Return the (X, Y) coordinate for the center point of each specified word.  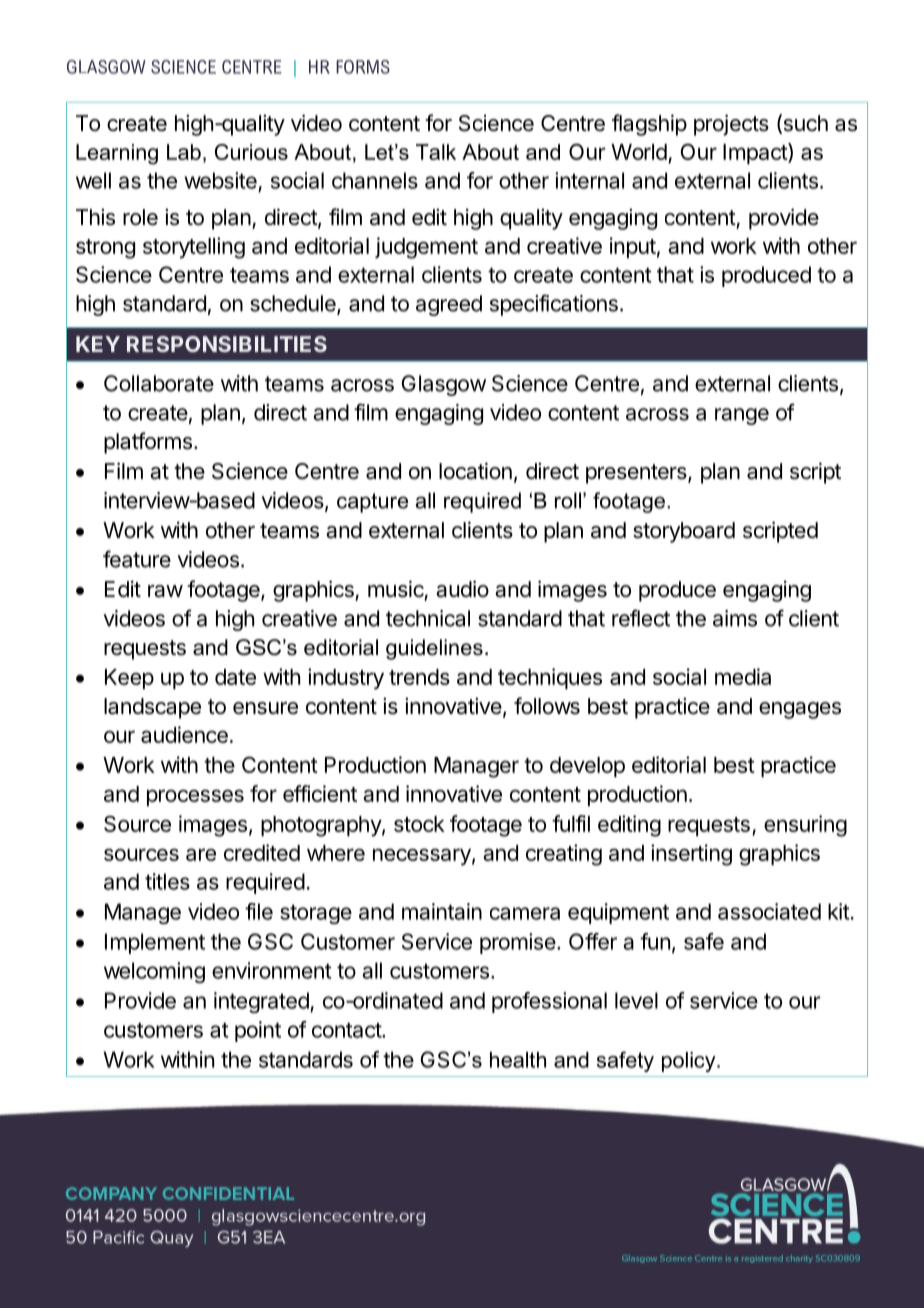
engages (800, 710)
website (220, 180)
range (742, 416)
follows (547, 706)
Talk (436, 152)
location (475, 471)
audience (184, 734)
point (258, 1031)
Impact (756, 153)
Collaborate (159, 383)
